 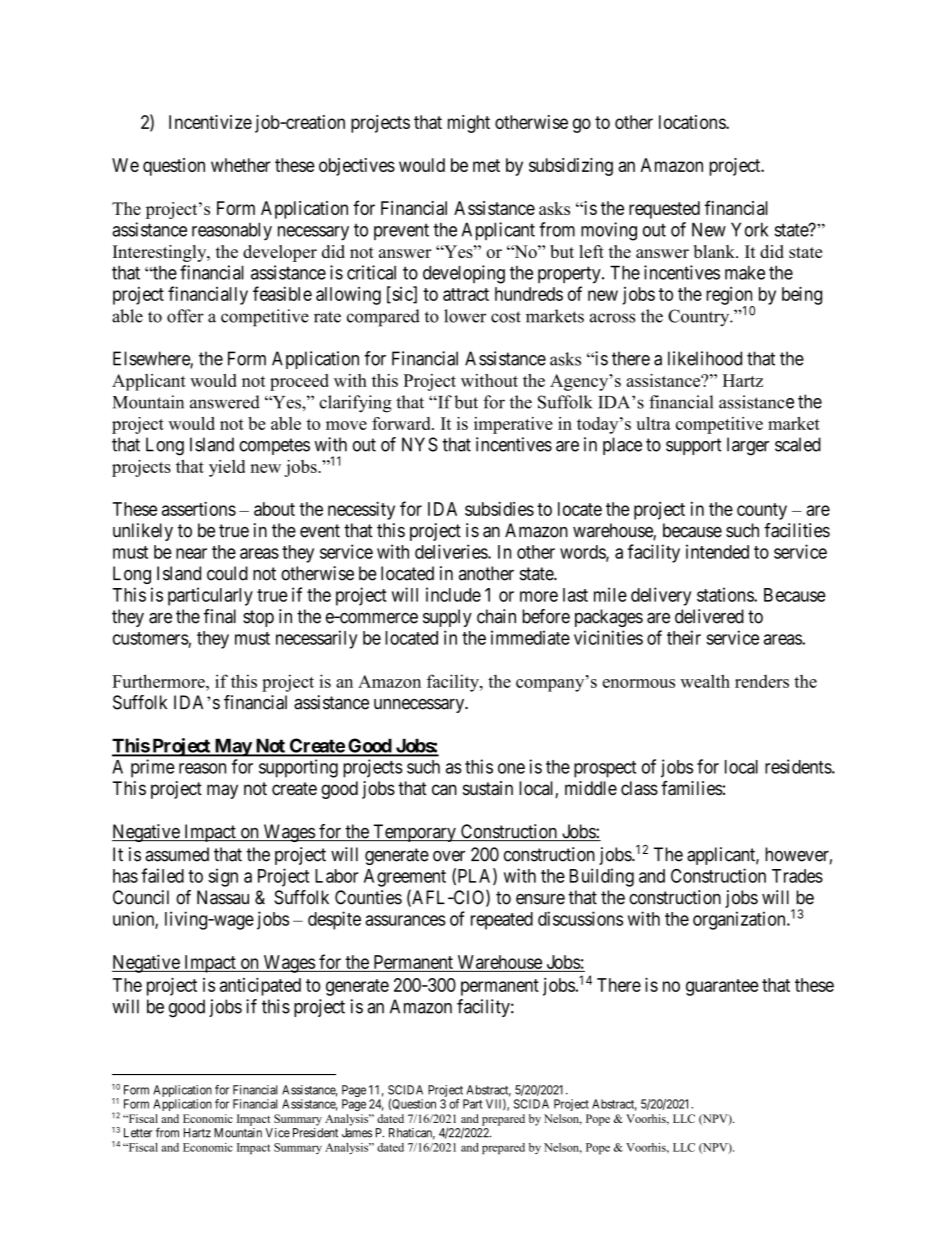 I want to click on sign, so click(x=223, y=877).
